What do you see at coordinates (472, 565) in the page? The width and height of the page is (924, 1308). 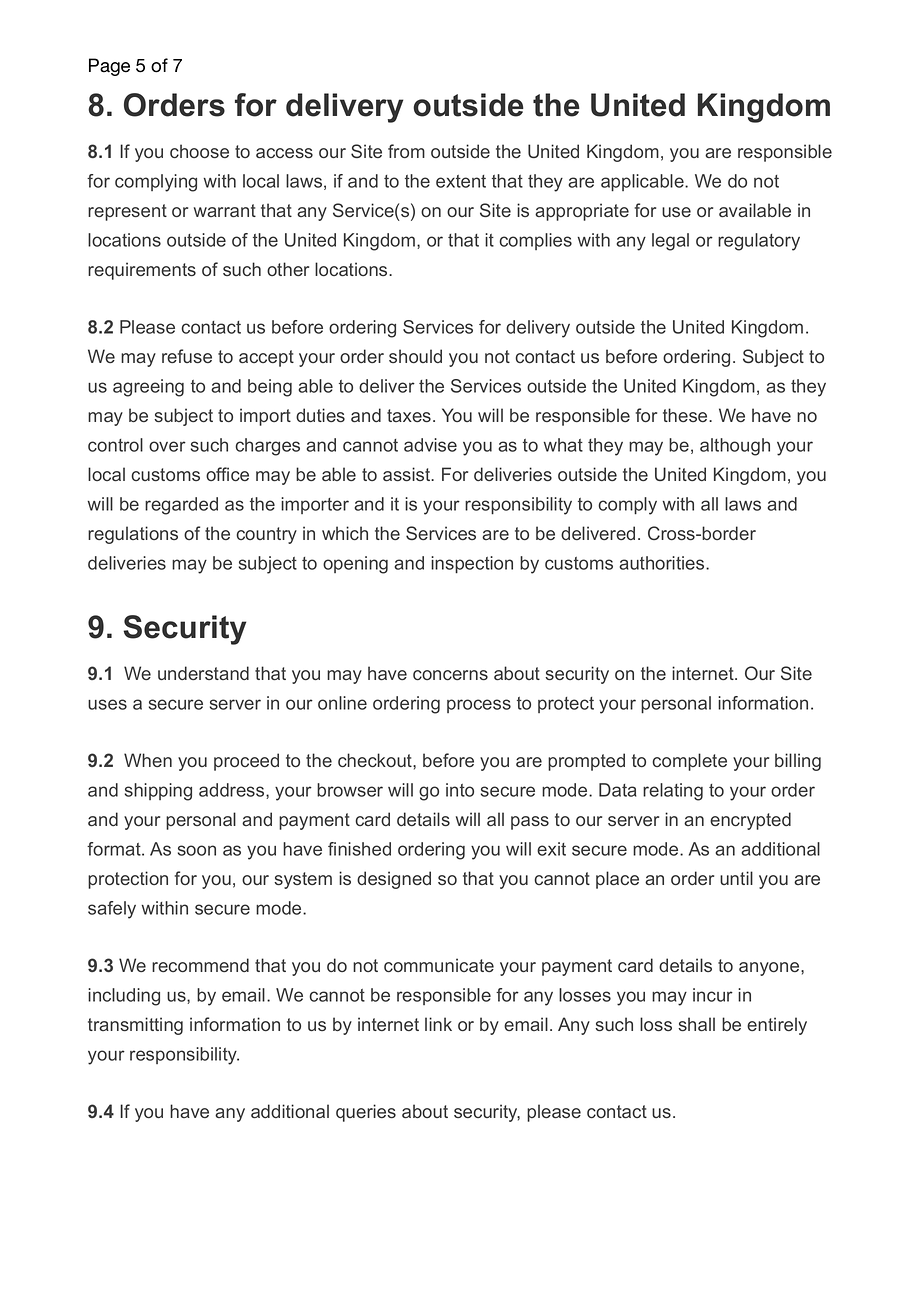 I see `inspection` at bounding box center [472, 565].
